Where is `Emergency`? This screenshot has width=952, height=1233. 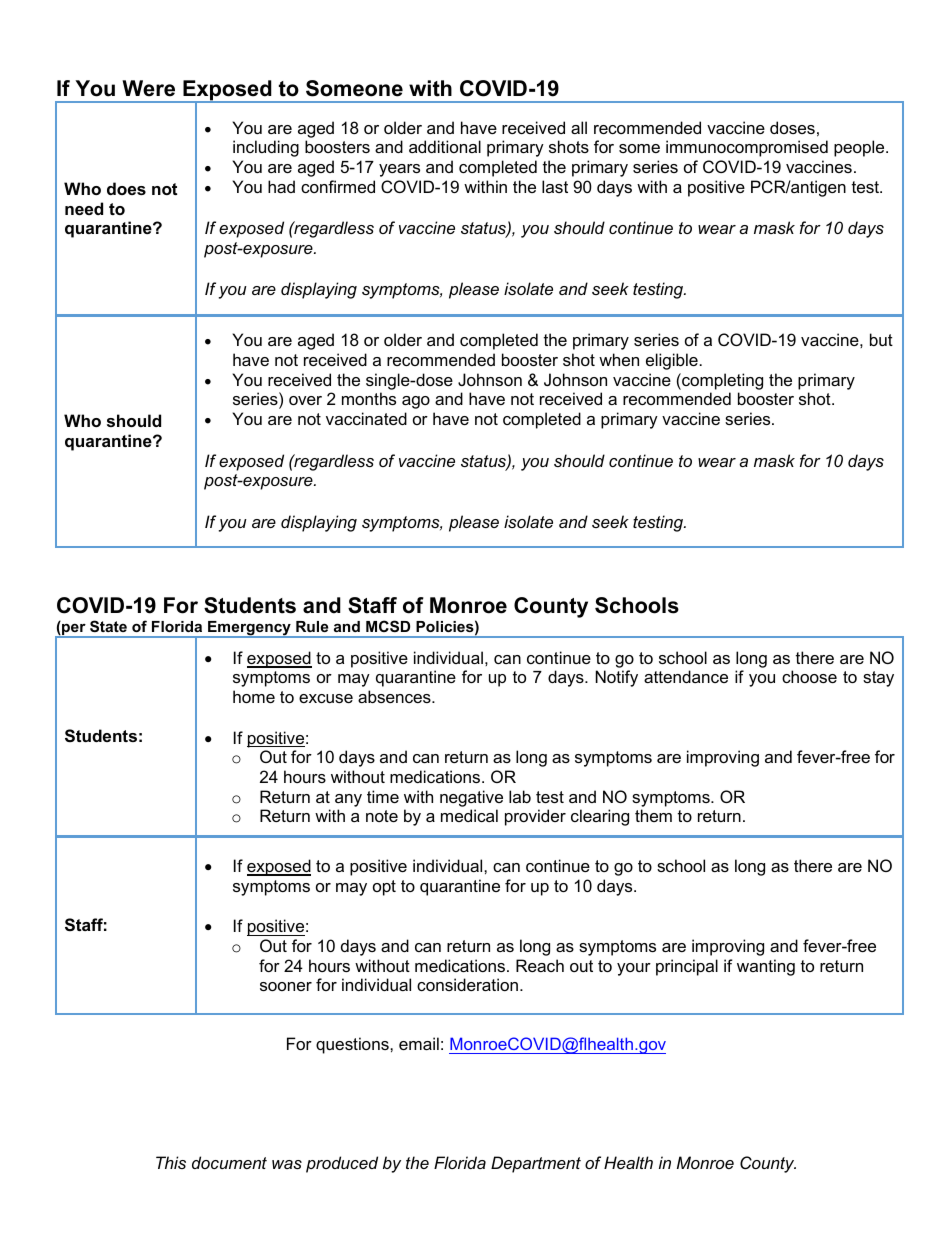
Emergency is located at coordinates (249, 629).
